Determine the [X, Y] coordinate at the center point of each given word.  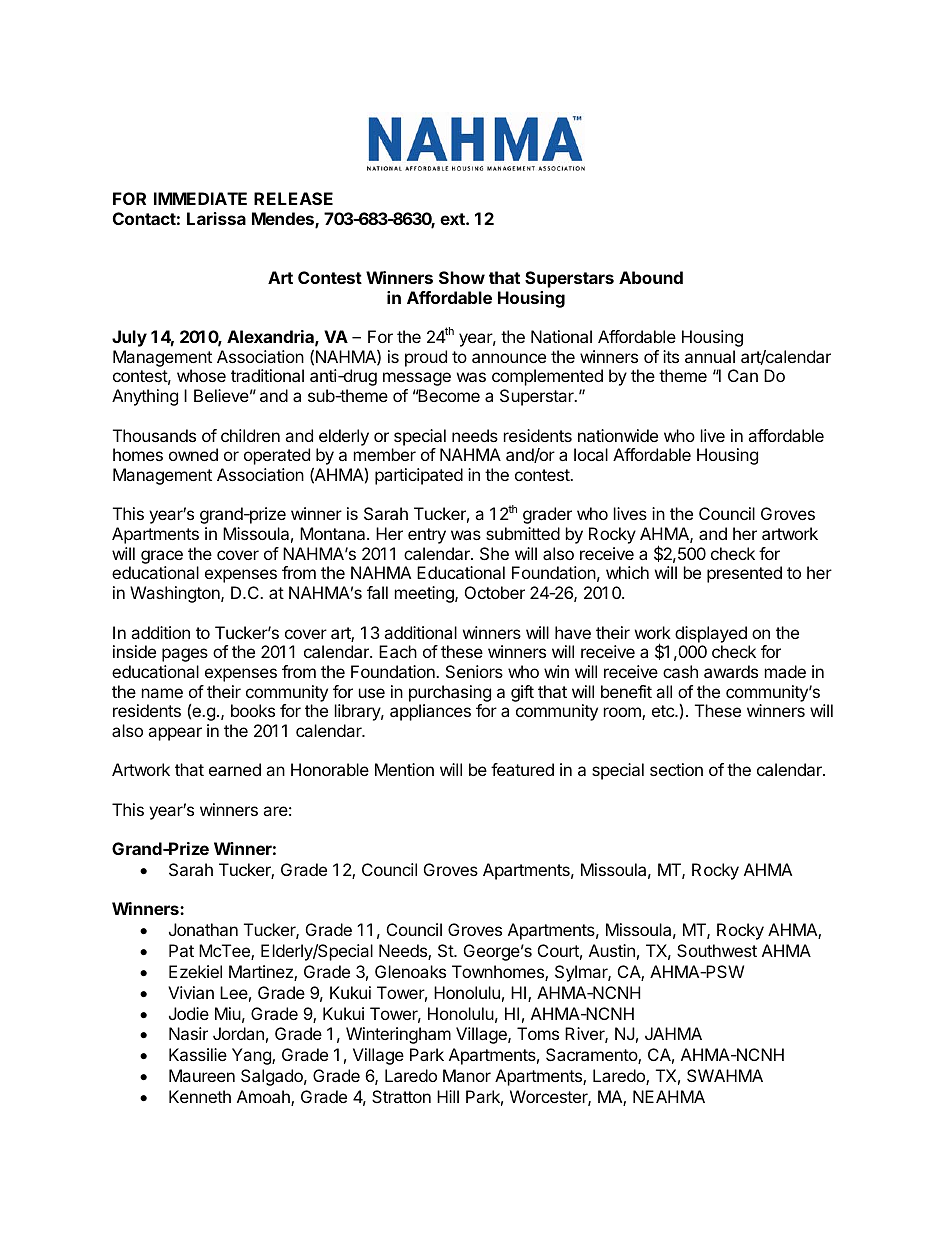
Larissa [216, 218]
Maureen [202, 1075]
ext [453, 219]
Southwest [717, 950]
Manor [467, 1075]
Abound [651, 277]
